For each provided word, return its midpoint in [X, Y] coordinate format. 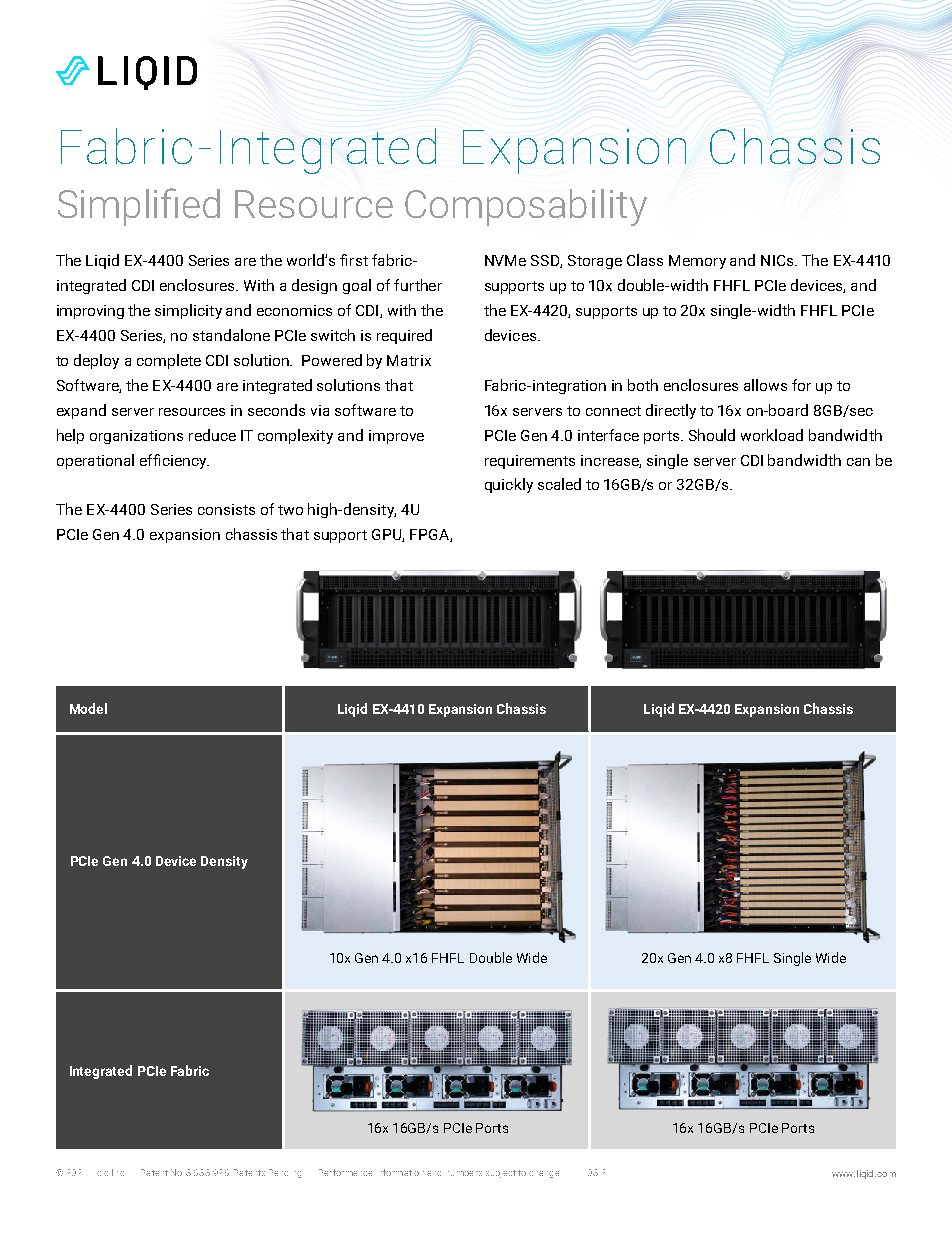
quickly [509, 485]
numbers [465, 1173]
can [858, 462]
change [544, 1174]
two [290, 510]
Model [88, 708]
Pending [285, 1173]
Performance [345, 1172]
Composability [526, 207]
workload [772, 435]
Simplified [139, 207]
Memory [697, 262]
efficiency [174, 461]
